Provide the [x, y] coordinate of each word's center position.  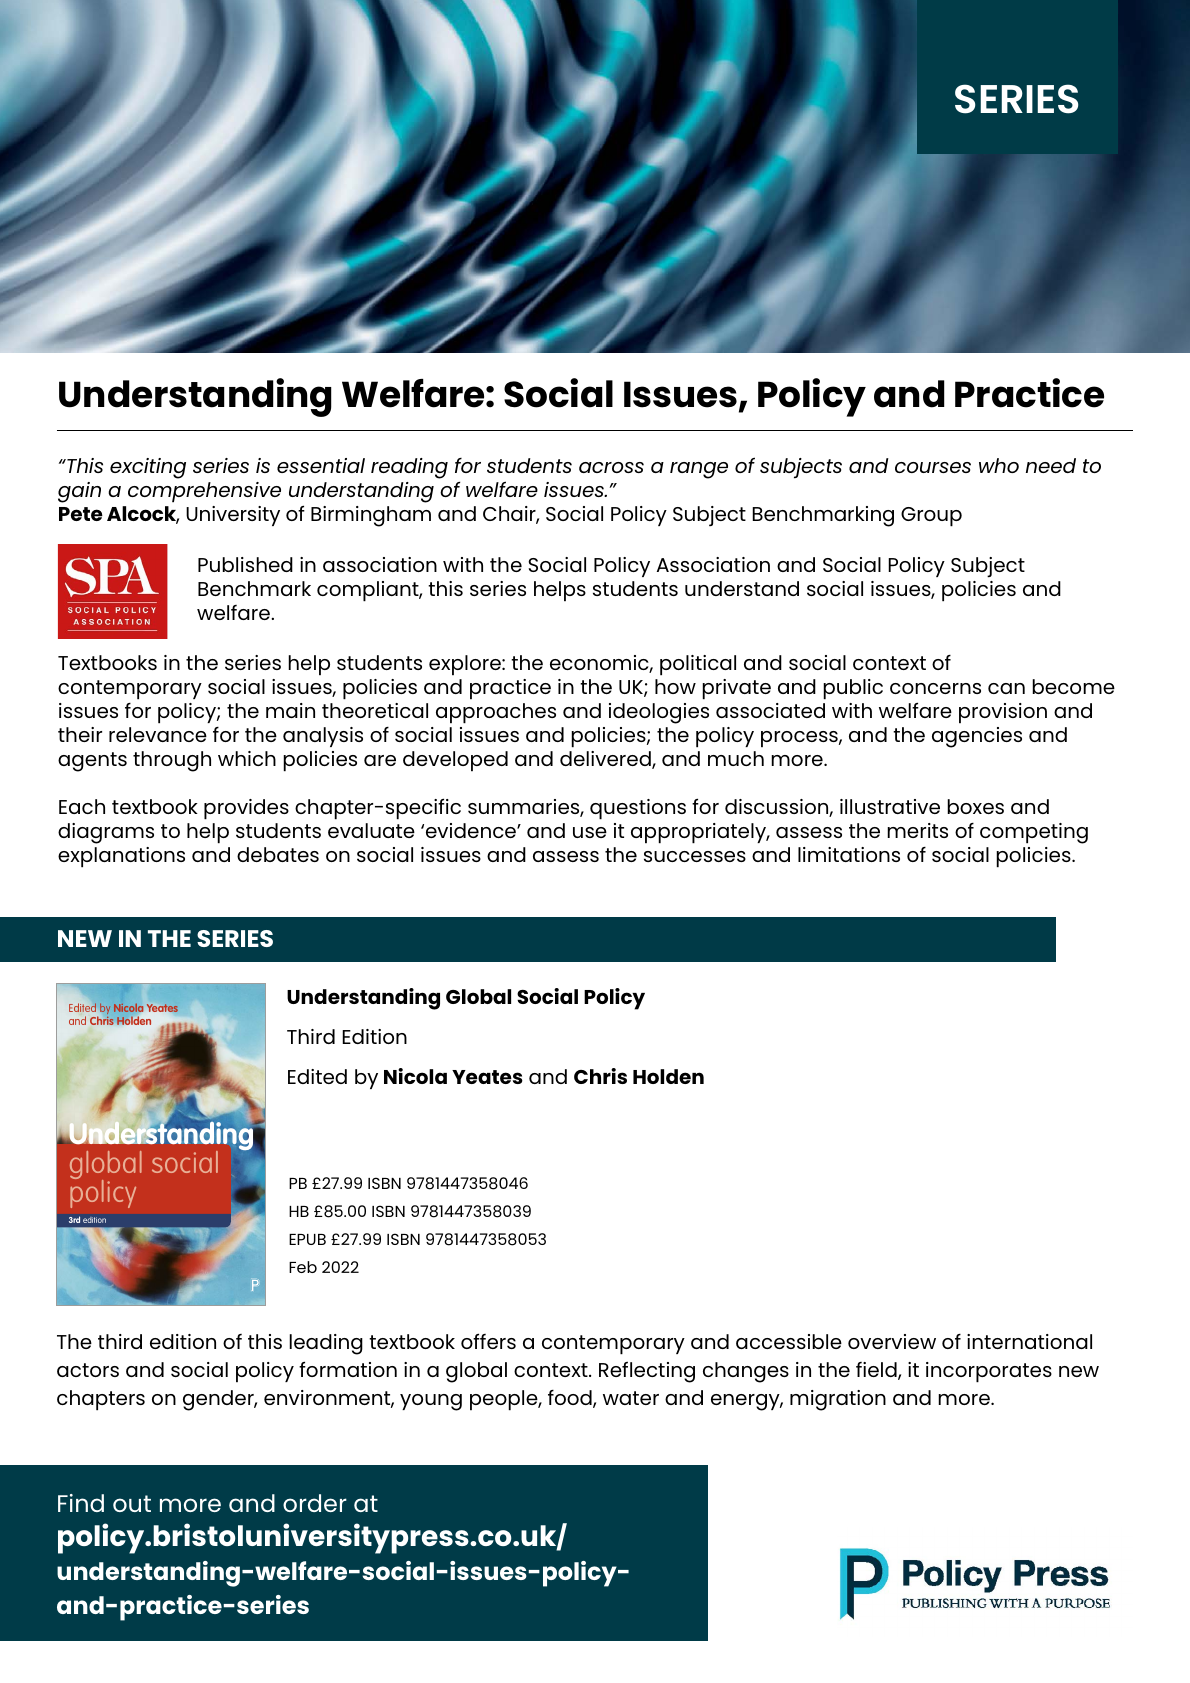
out [132, 1503]
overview [892, 1341]
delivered [606, 760]
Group [931, 517]
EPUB [307, 1239]
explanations [121, 857]
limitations [849, 854]
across [611, 467]
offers [488, 1341]
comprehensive [204, 492]
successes [695, 856]
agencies [977, 737]
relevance [158, 734]
